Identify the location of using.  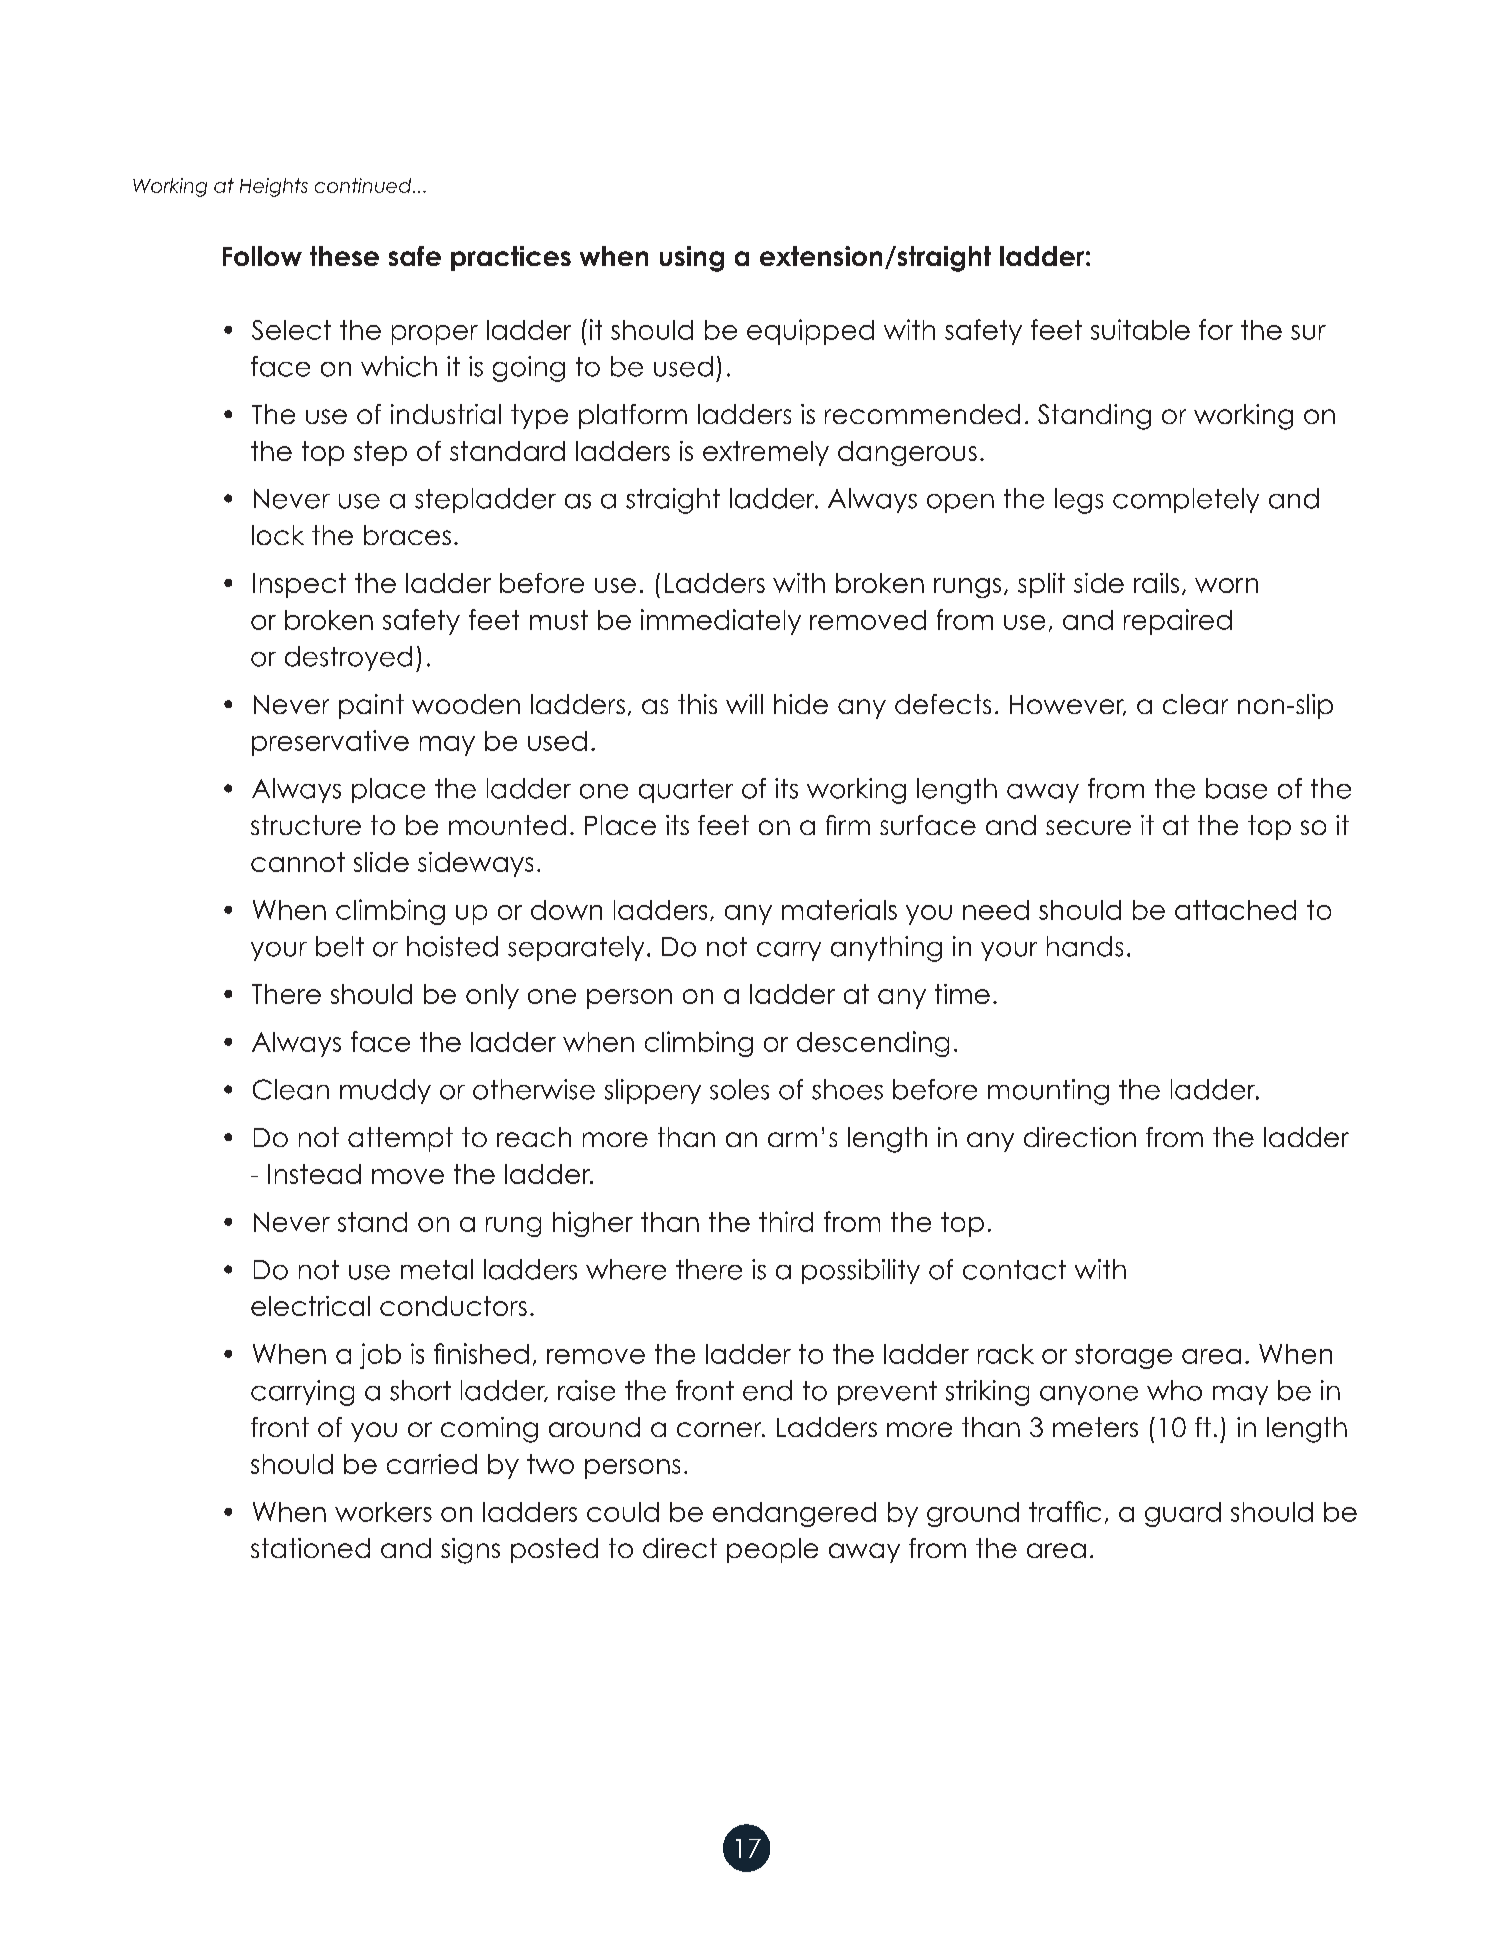
(692, 259).
